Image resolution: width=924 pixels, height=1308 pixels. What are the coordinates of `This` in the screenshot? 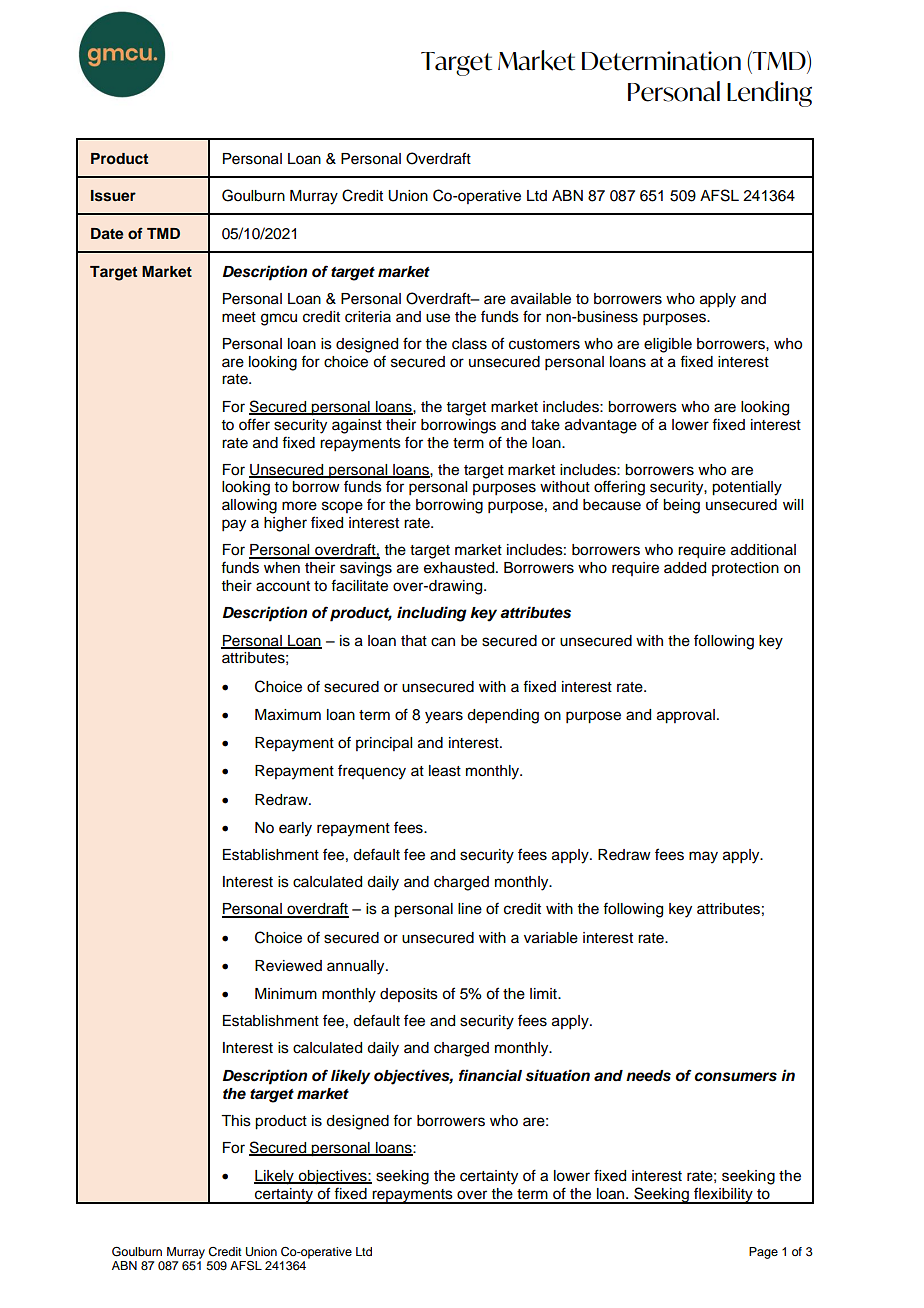 It's located at (236, 1121).
